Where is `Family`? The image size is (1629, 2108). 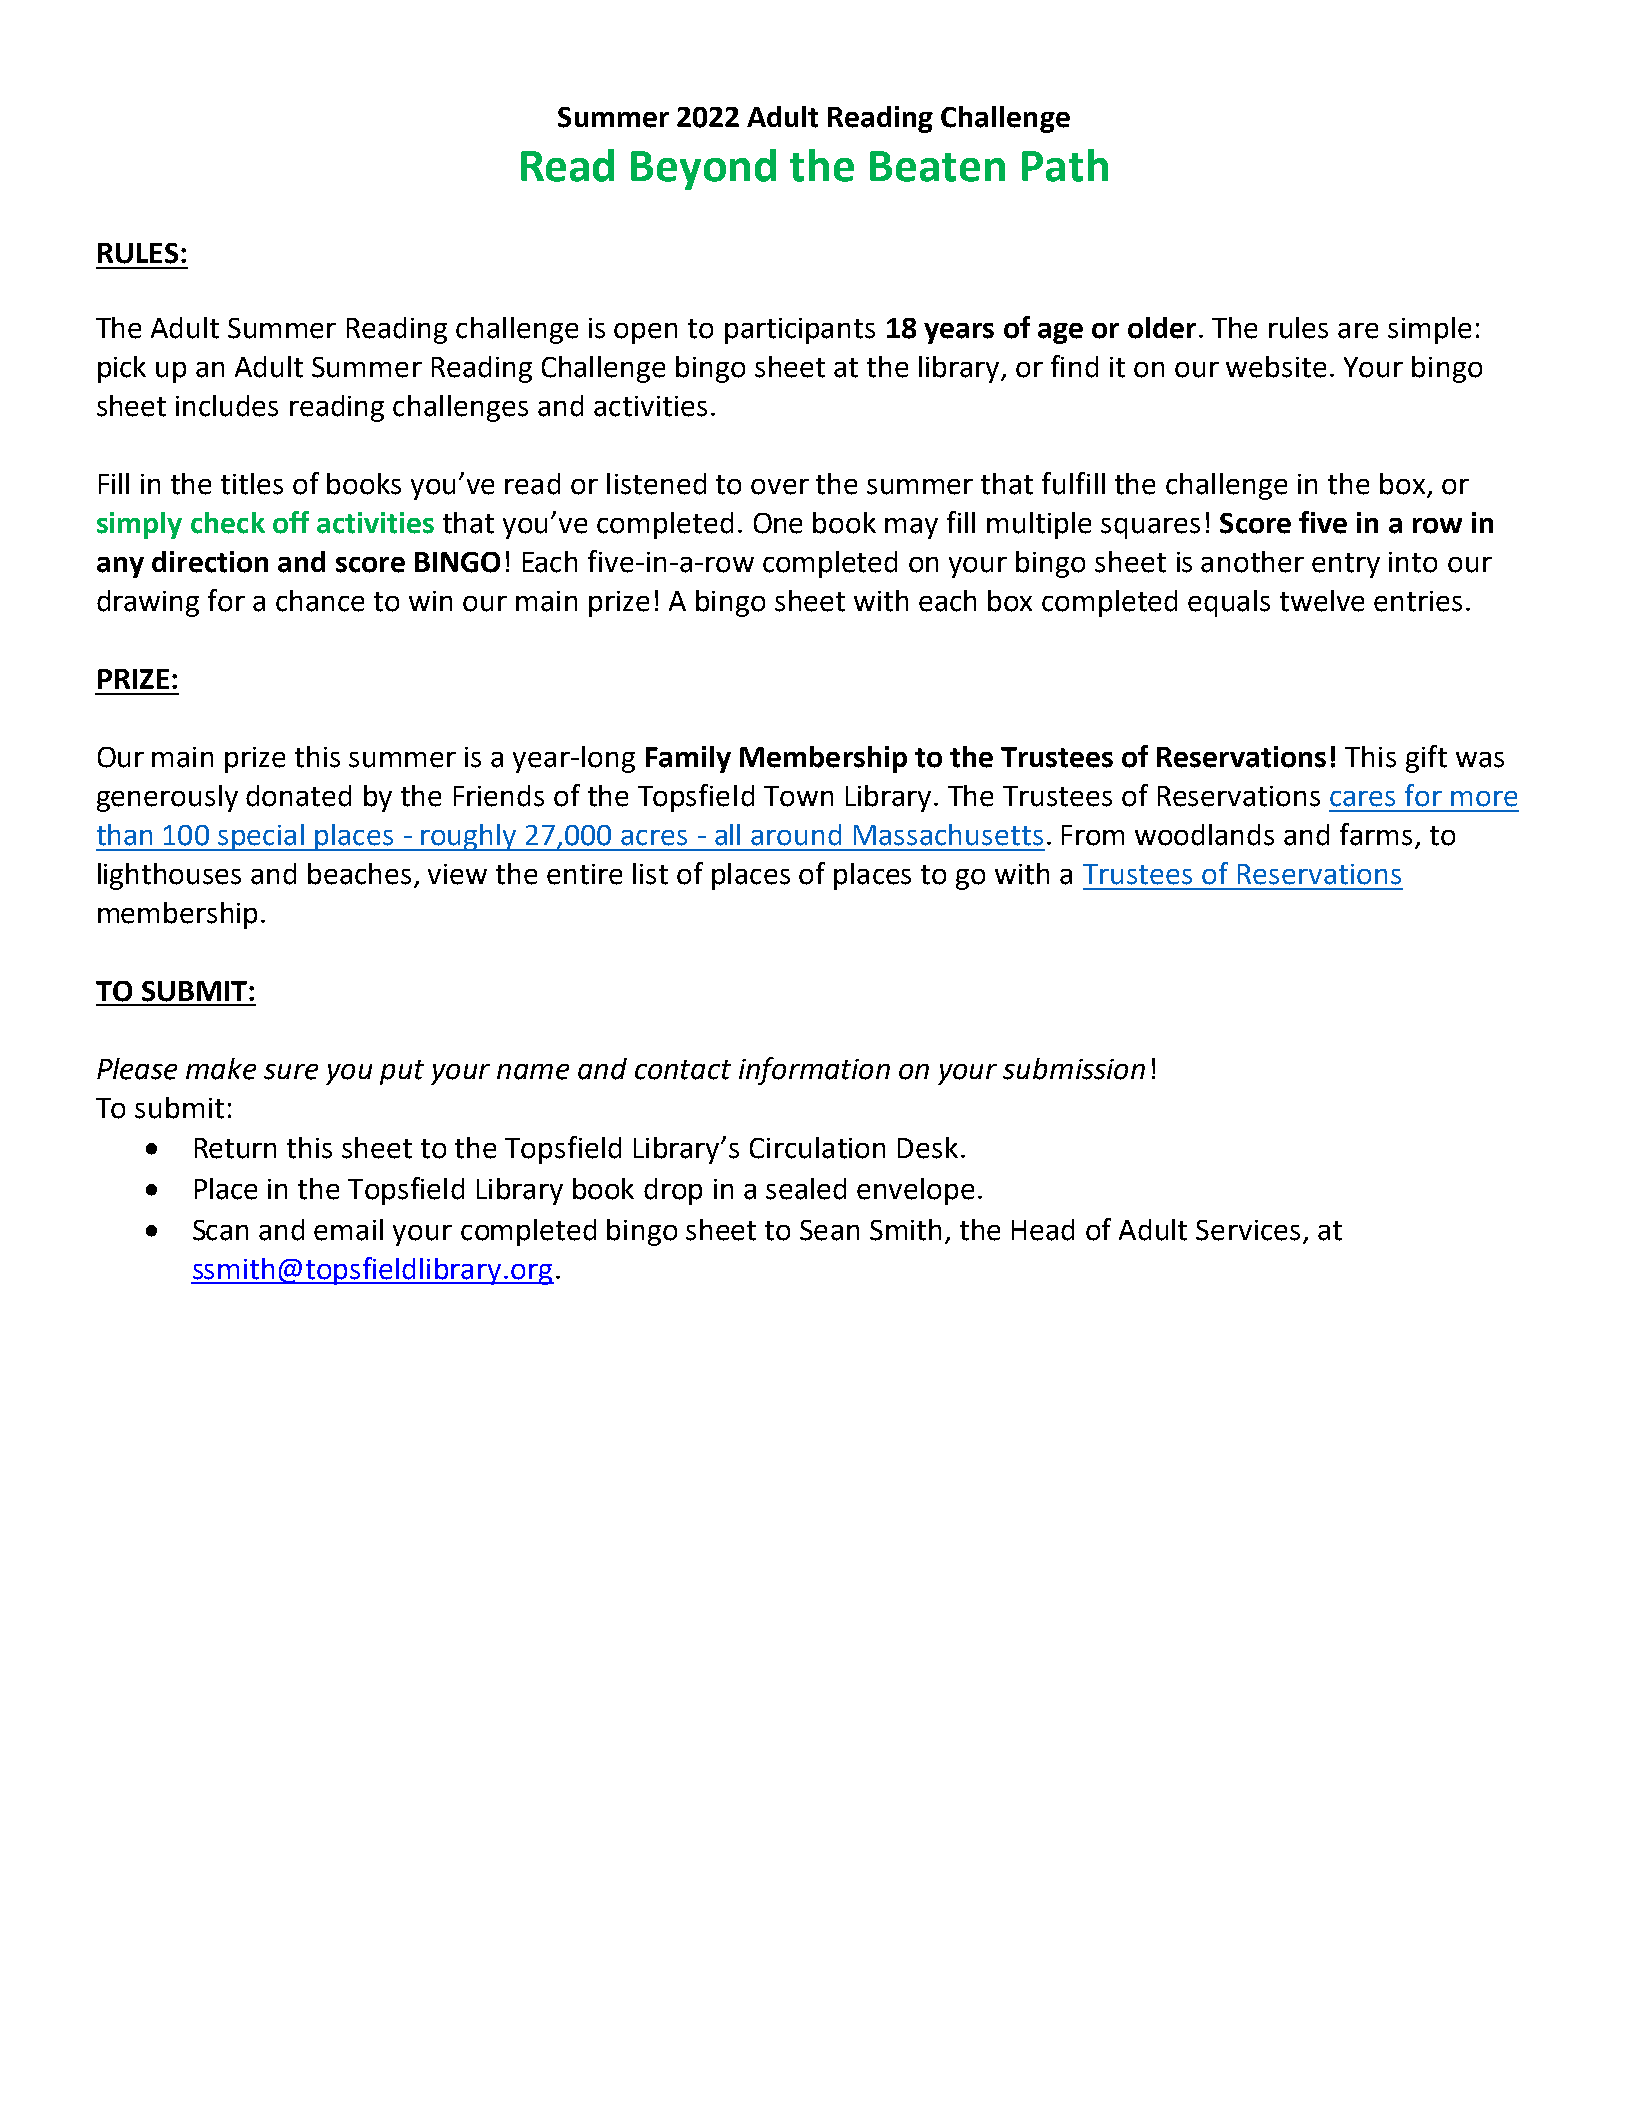 Family is located at coordinates (688, 759).
